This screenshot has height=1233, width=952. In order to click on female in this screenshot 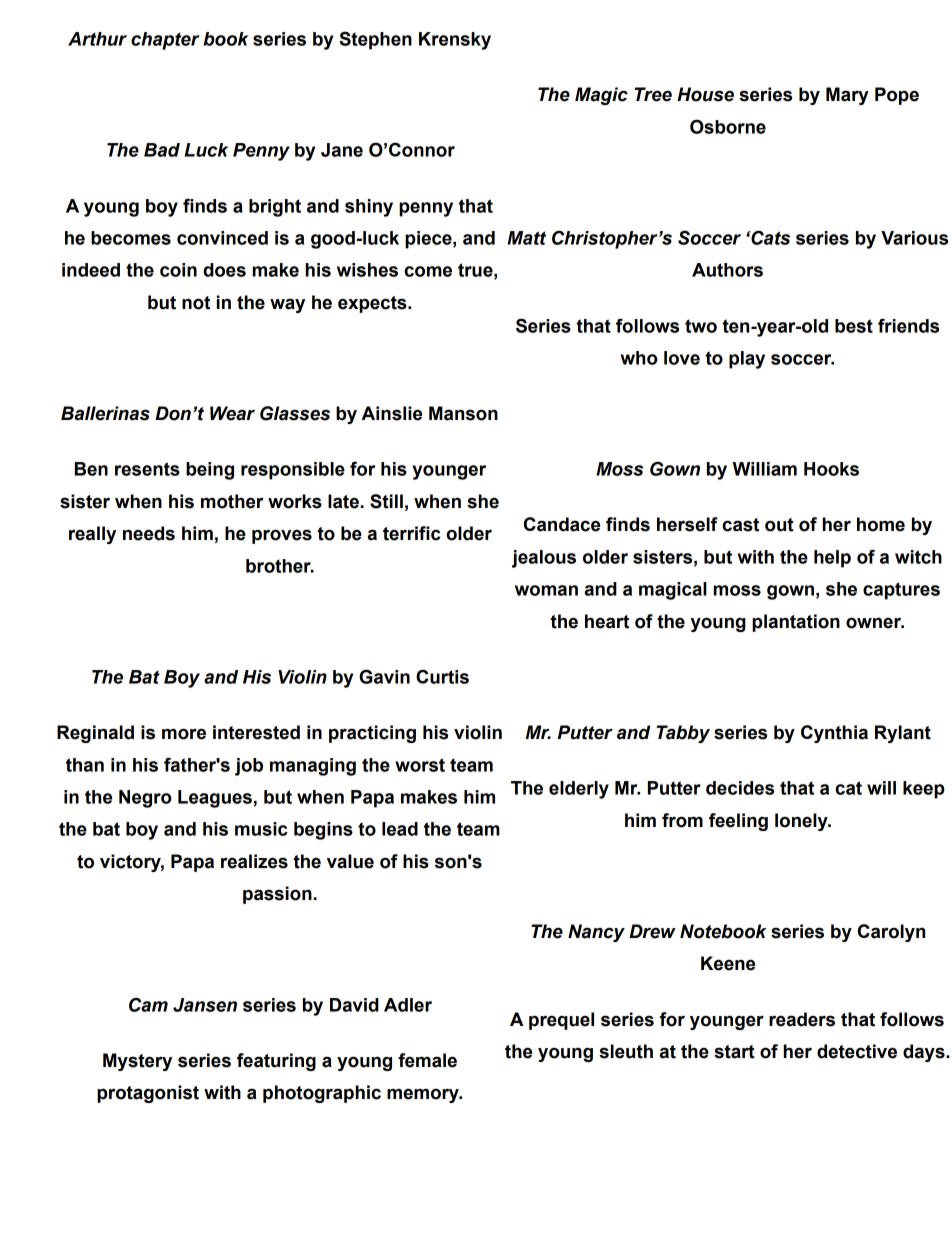, I will do `click(427, 1060)`.
